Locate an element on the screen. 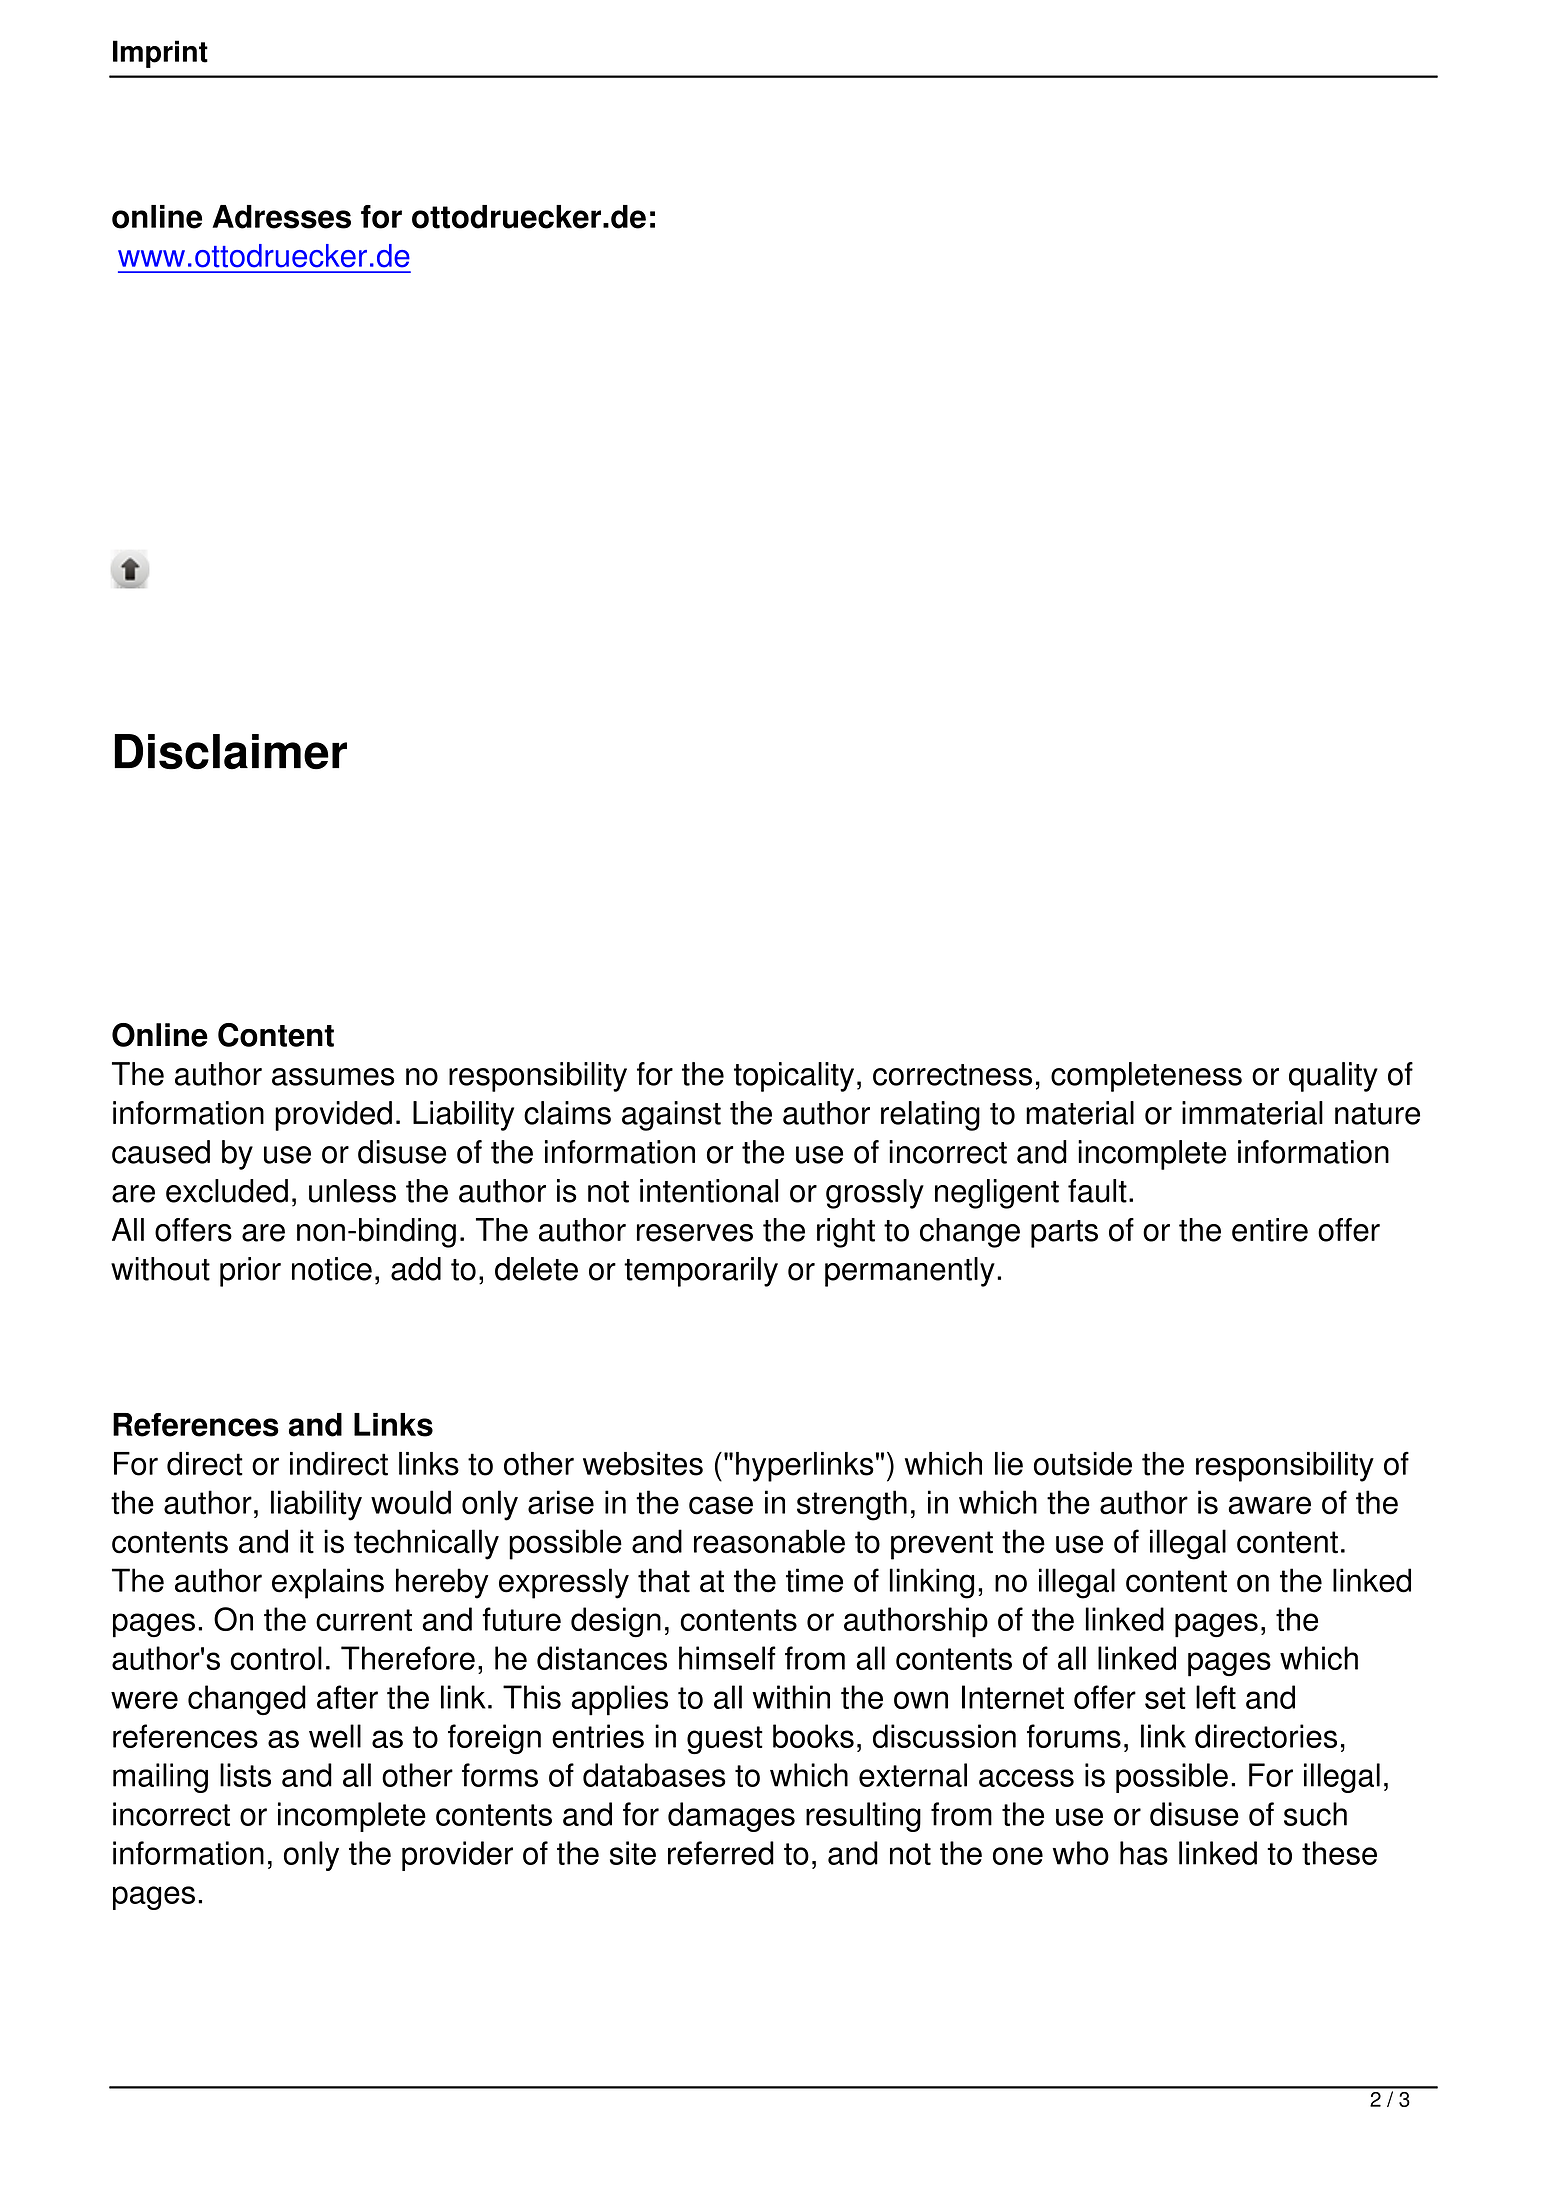 This screenshot has height=2187, width=1547. correctness is located at coordinates (952, 1075).
